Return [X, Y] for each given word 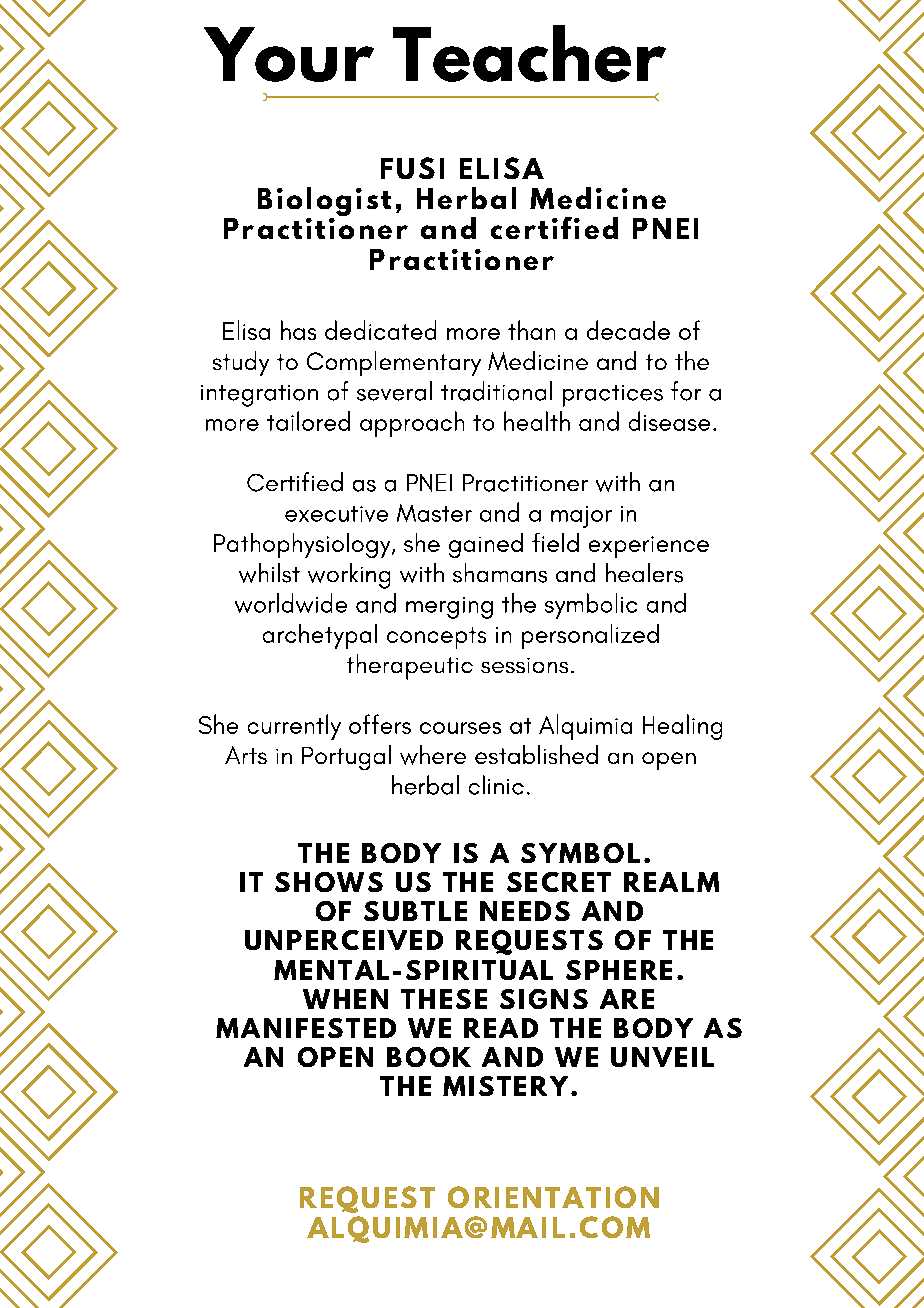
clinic [496, 785]
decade [628, 330]
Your [289, 54]
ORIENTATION [553, 1197]
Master [434, 513]
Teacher [529, 53]
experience [649, 547]
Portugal [346, 757]
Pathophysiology [303, 545]
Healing [682, 727]
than [531, 330]
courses [460, 728]
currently [294, 727]
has [298, 330]
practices [613, 396]
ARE [627, 999]
